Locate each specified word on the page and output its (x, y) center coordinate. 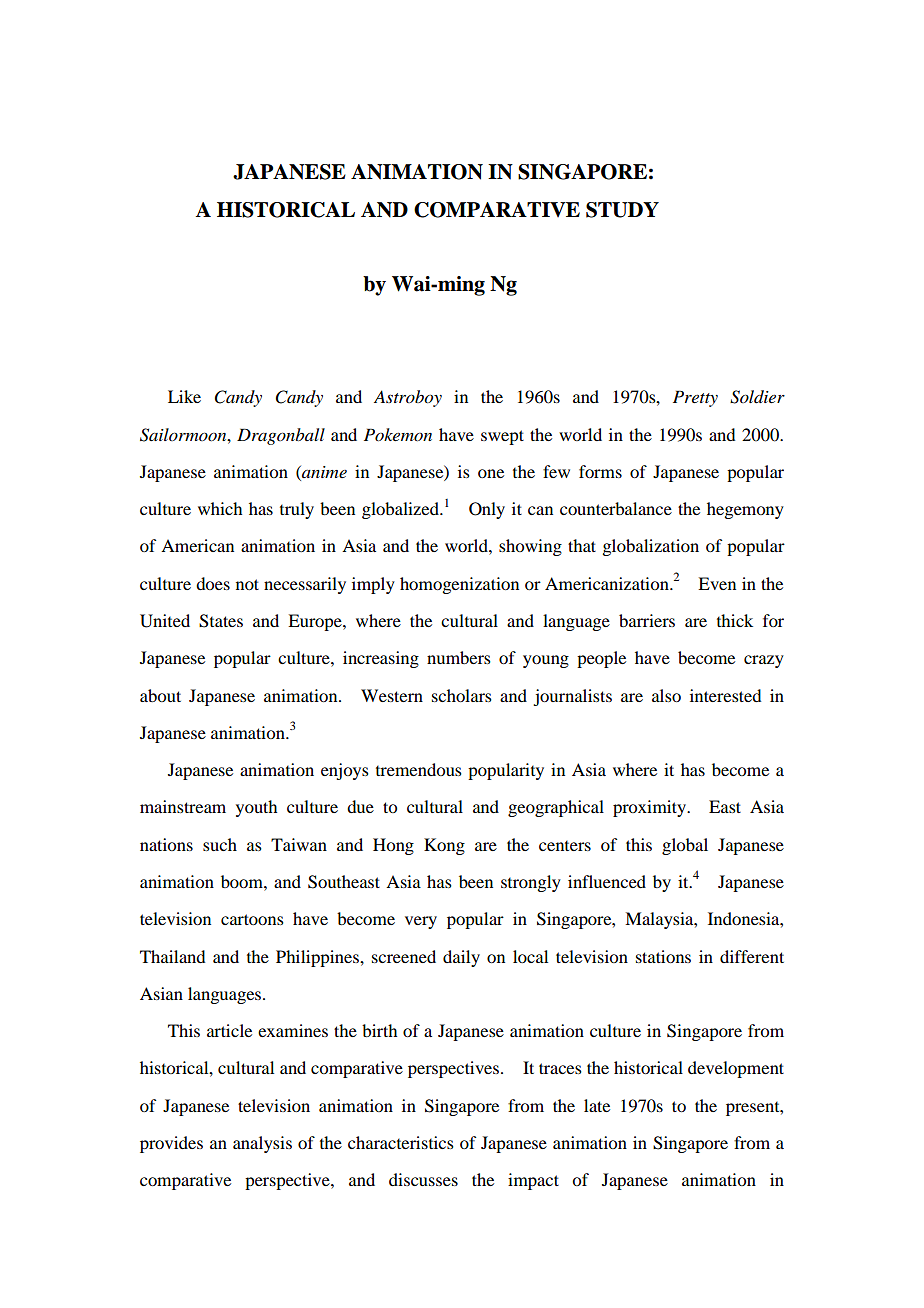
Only (487, 510)
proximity (650, 808)
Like (184, 396)
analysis (262, 1144)
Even (717, 583)
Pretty (695, 398)
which (220, 508)
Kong (444, 846)
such (220, 844)
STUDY (622, 210)
